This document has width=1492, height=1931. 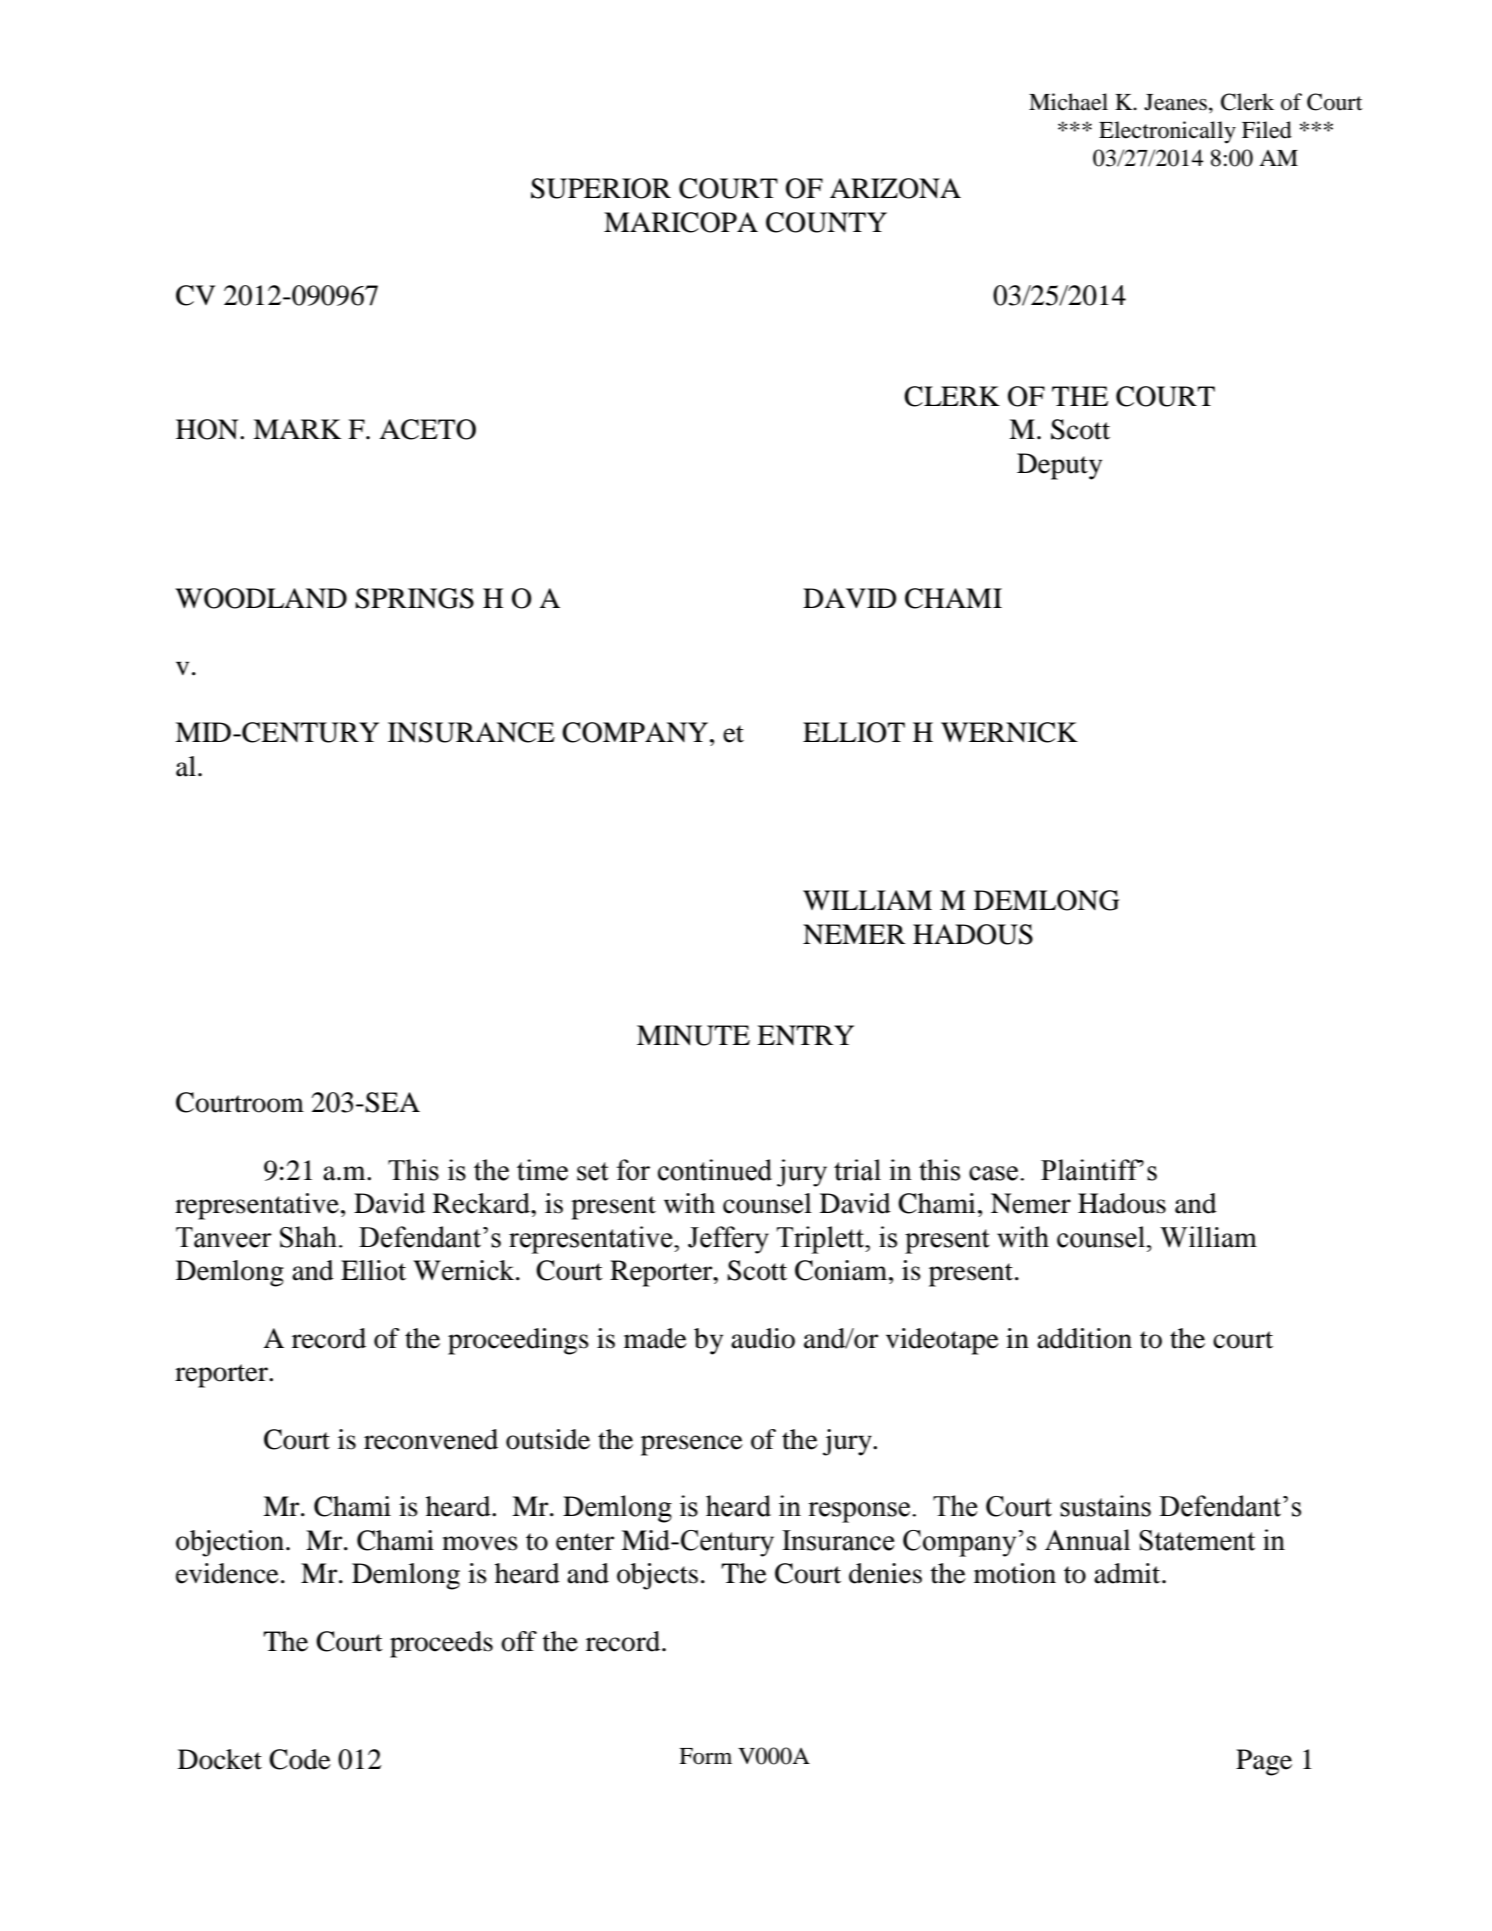 What do you see at coordinates (542, 1170) in the document?
I see `time` at bounding box center [542, 1170].
